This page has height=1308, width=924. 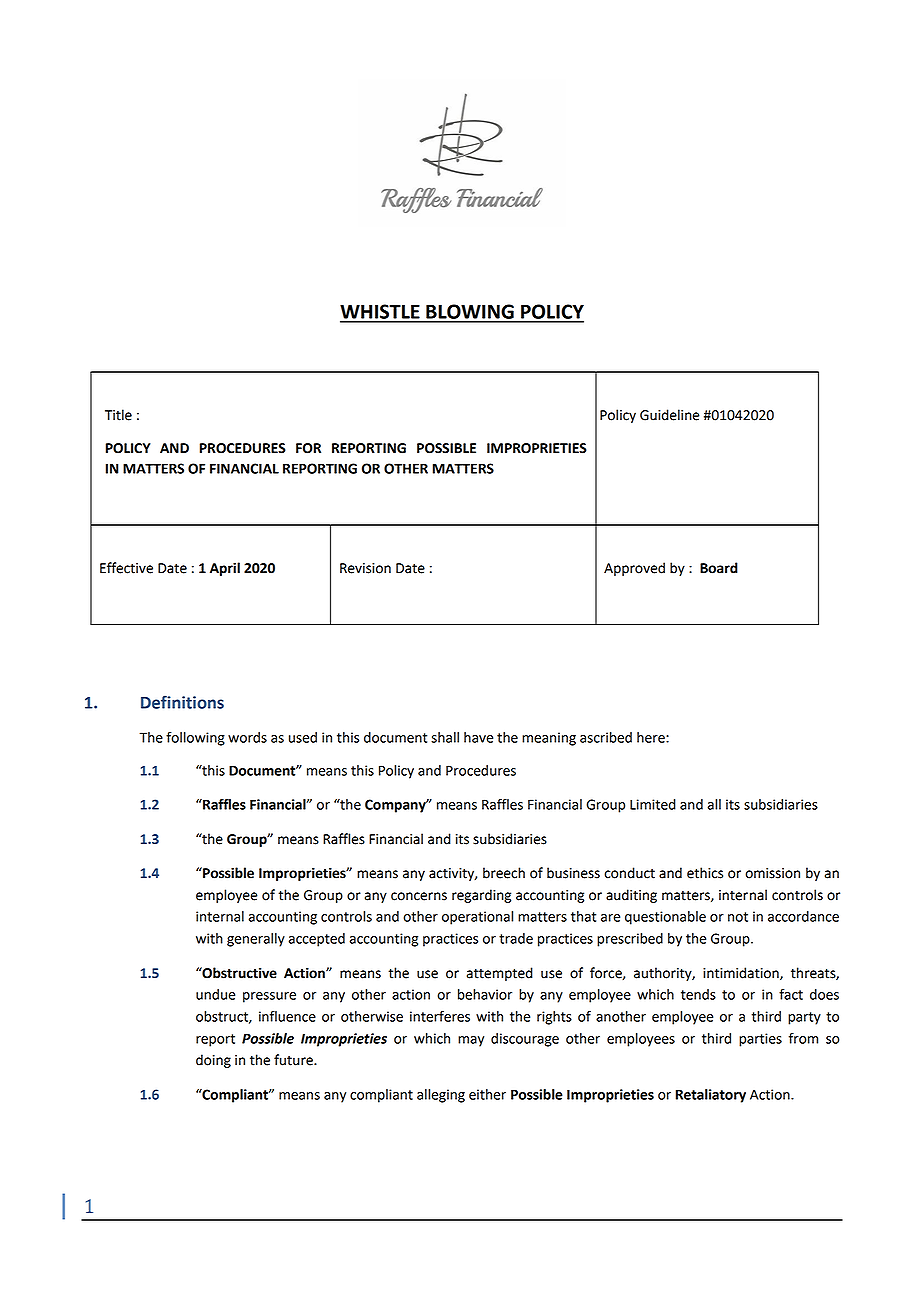 What do you see at coordinates (652, 737) in the page?
I see `here` at bounding box center [652, 737].
